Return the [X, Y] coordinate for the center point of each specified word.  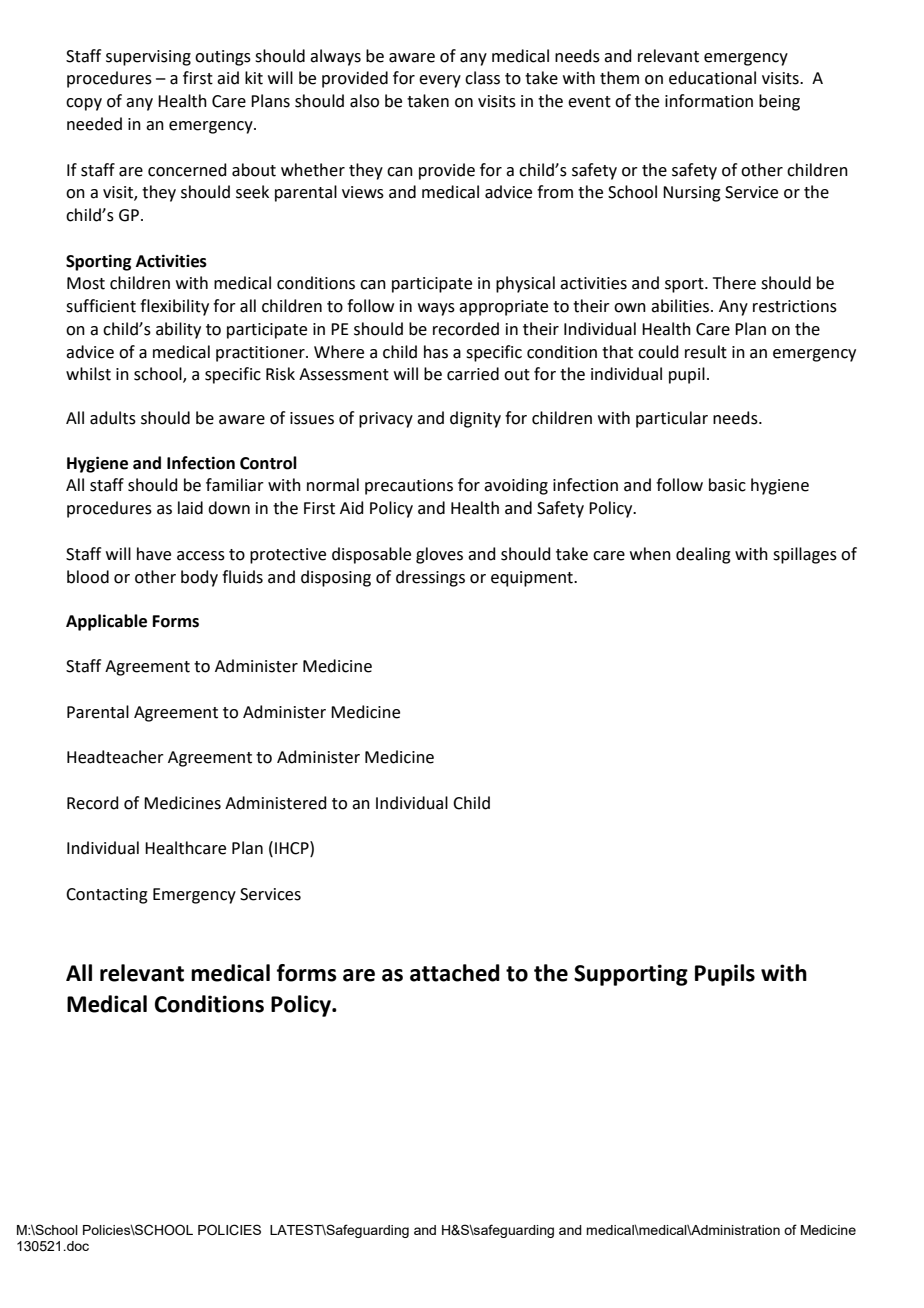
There [734, 283]
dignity [475, 419]
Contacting [107, 896]
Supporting [631, 975]
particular [672, 419]
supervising [148, 58]
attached [455, 973]
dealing [703, 555]
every [440, 81]
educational [712, 78]
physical [525, 284]
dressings [430, 578]
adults [113, 418]
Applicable [106, 622]
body [199, 578]
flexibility [174, 307]
